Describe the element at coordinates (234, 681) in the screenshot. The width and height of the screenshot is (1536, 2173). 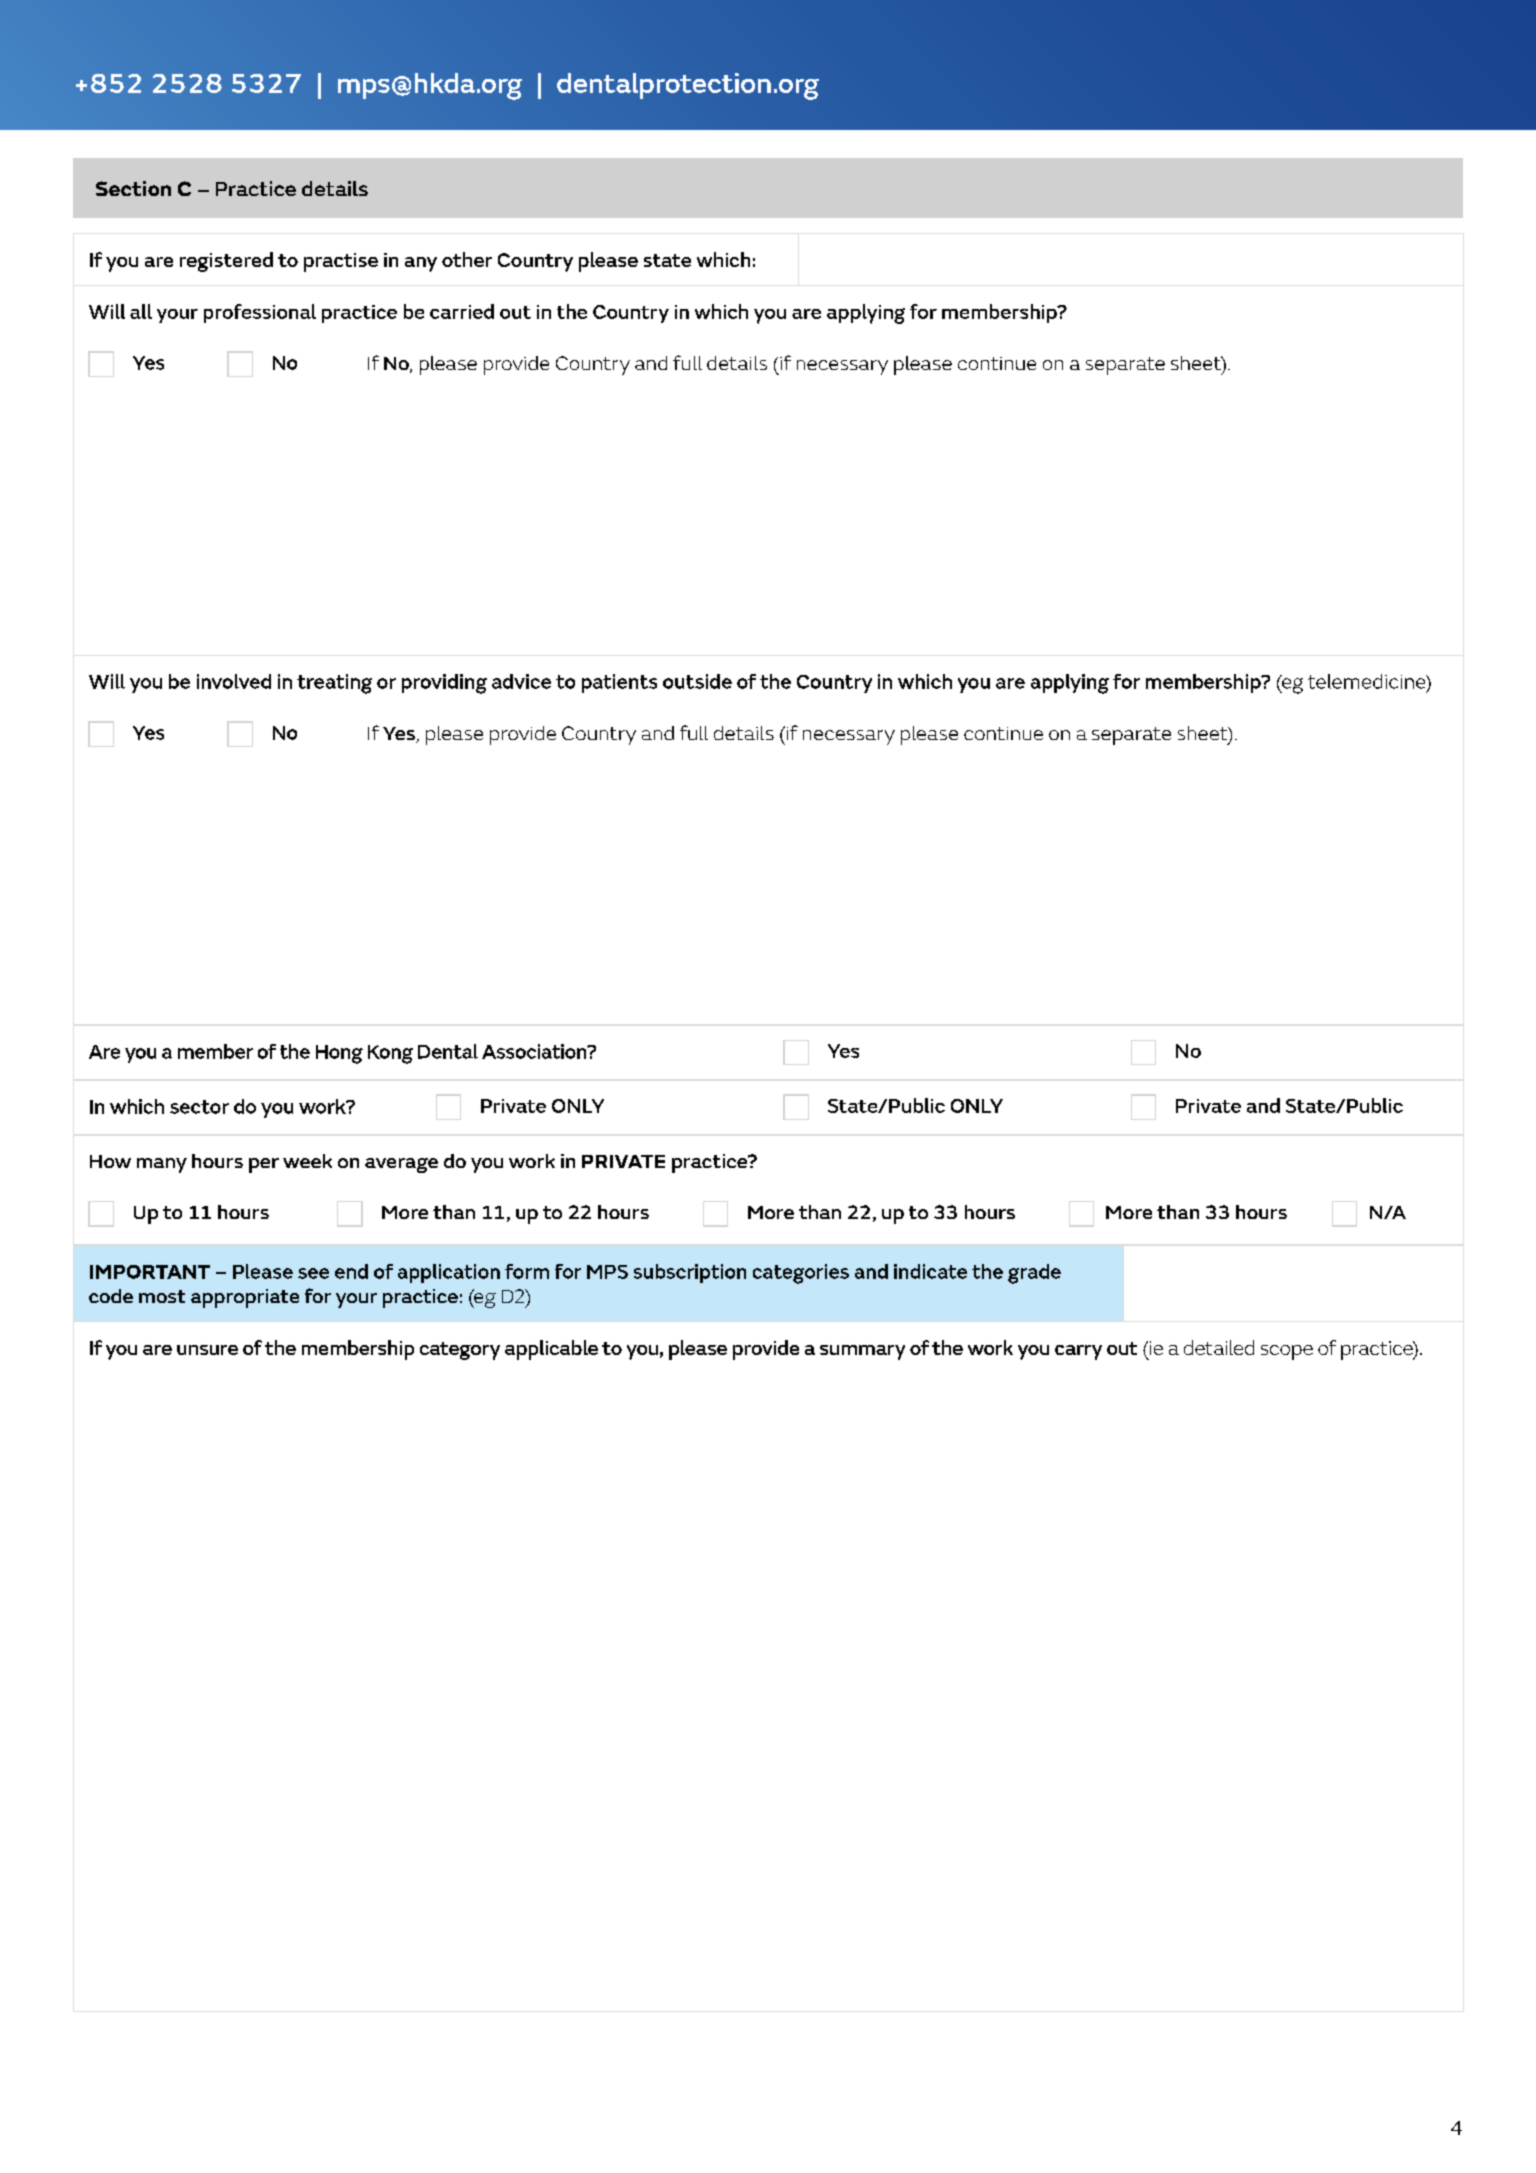
I see `involved` at that location.
